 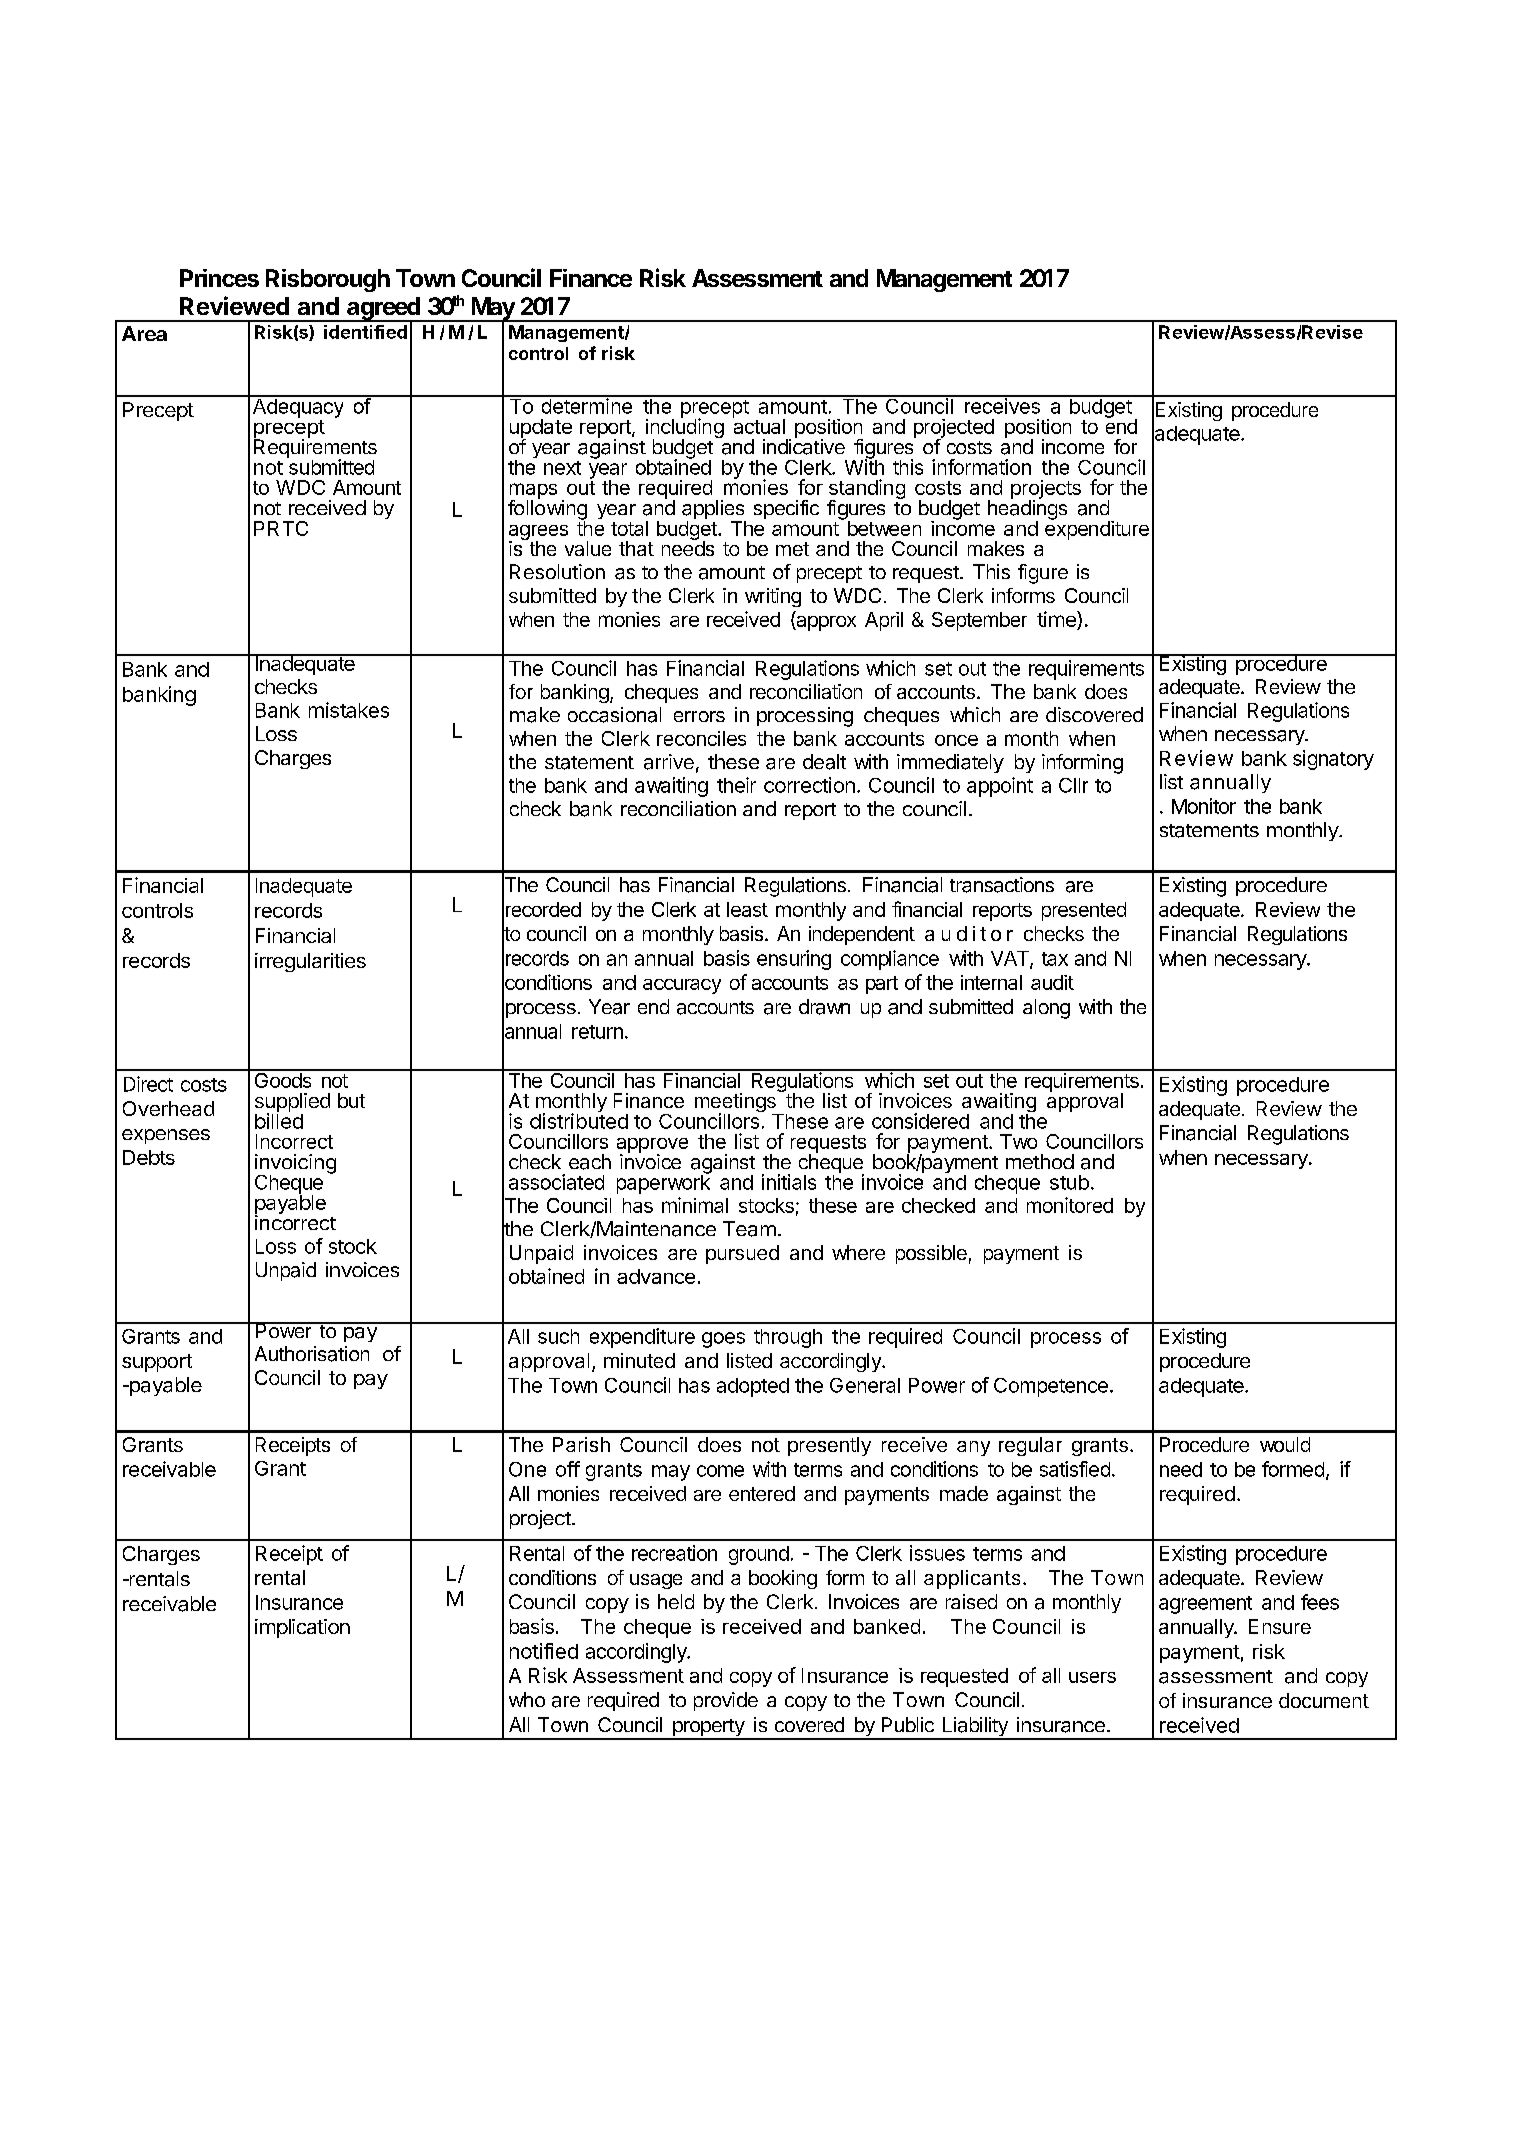 What do you see at coordinates (726, 1701) in the screenshot?
I see `provide` at bounding box center [726, 1701].
